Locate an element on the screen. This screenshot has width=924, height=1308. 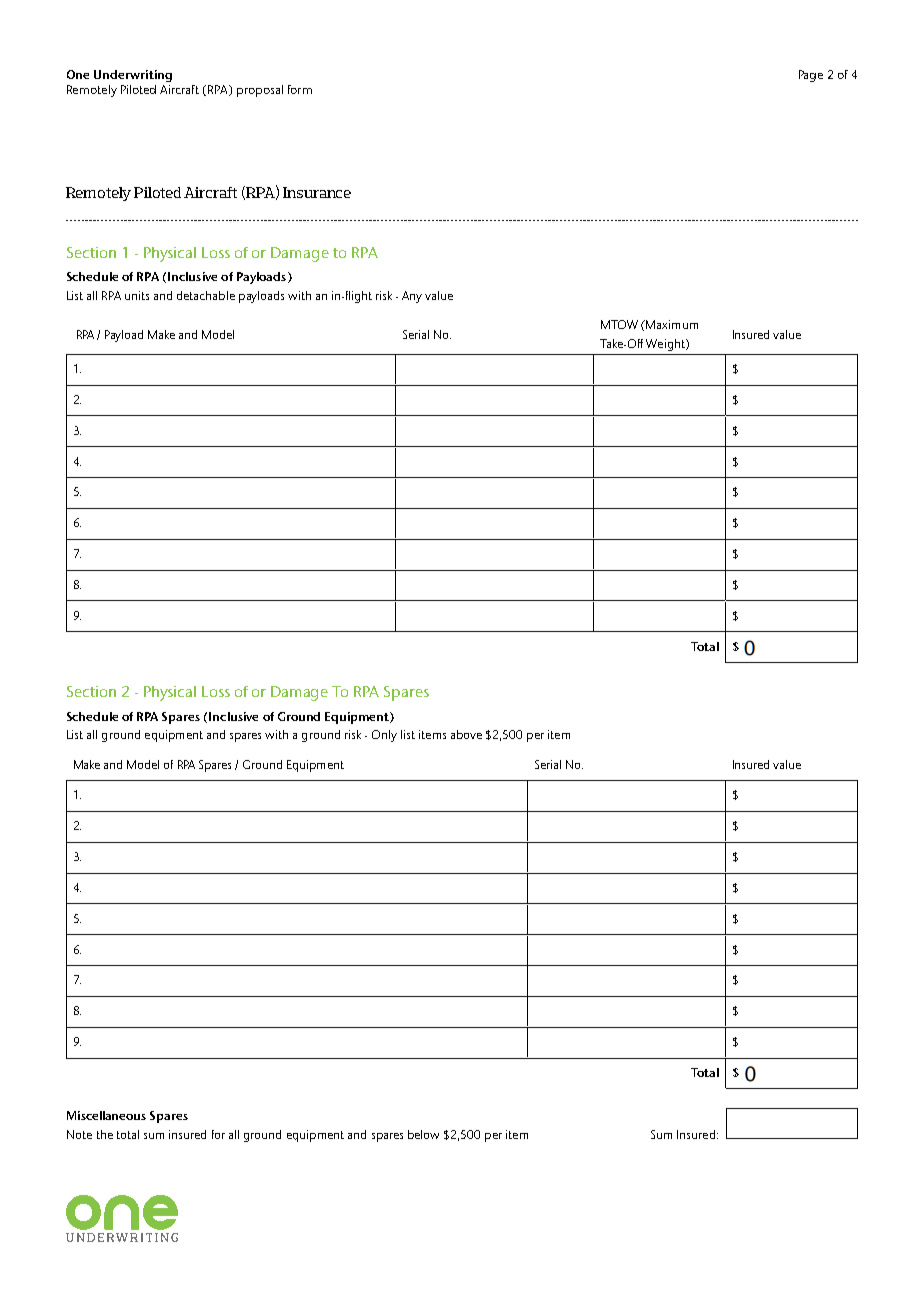
Page is located at coordinates (811, 76).
